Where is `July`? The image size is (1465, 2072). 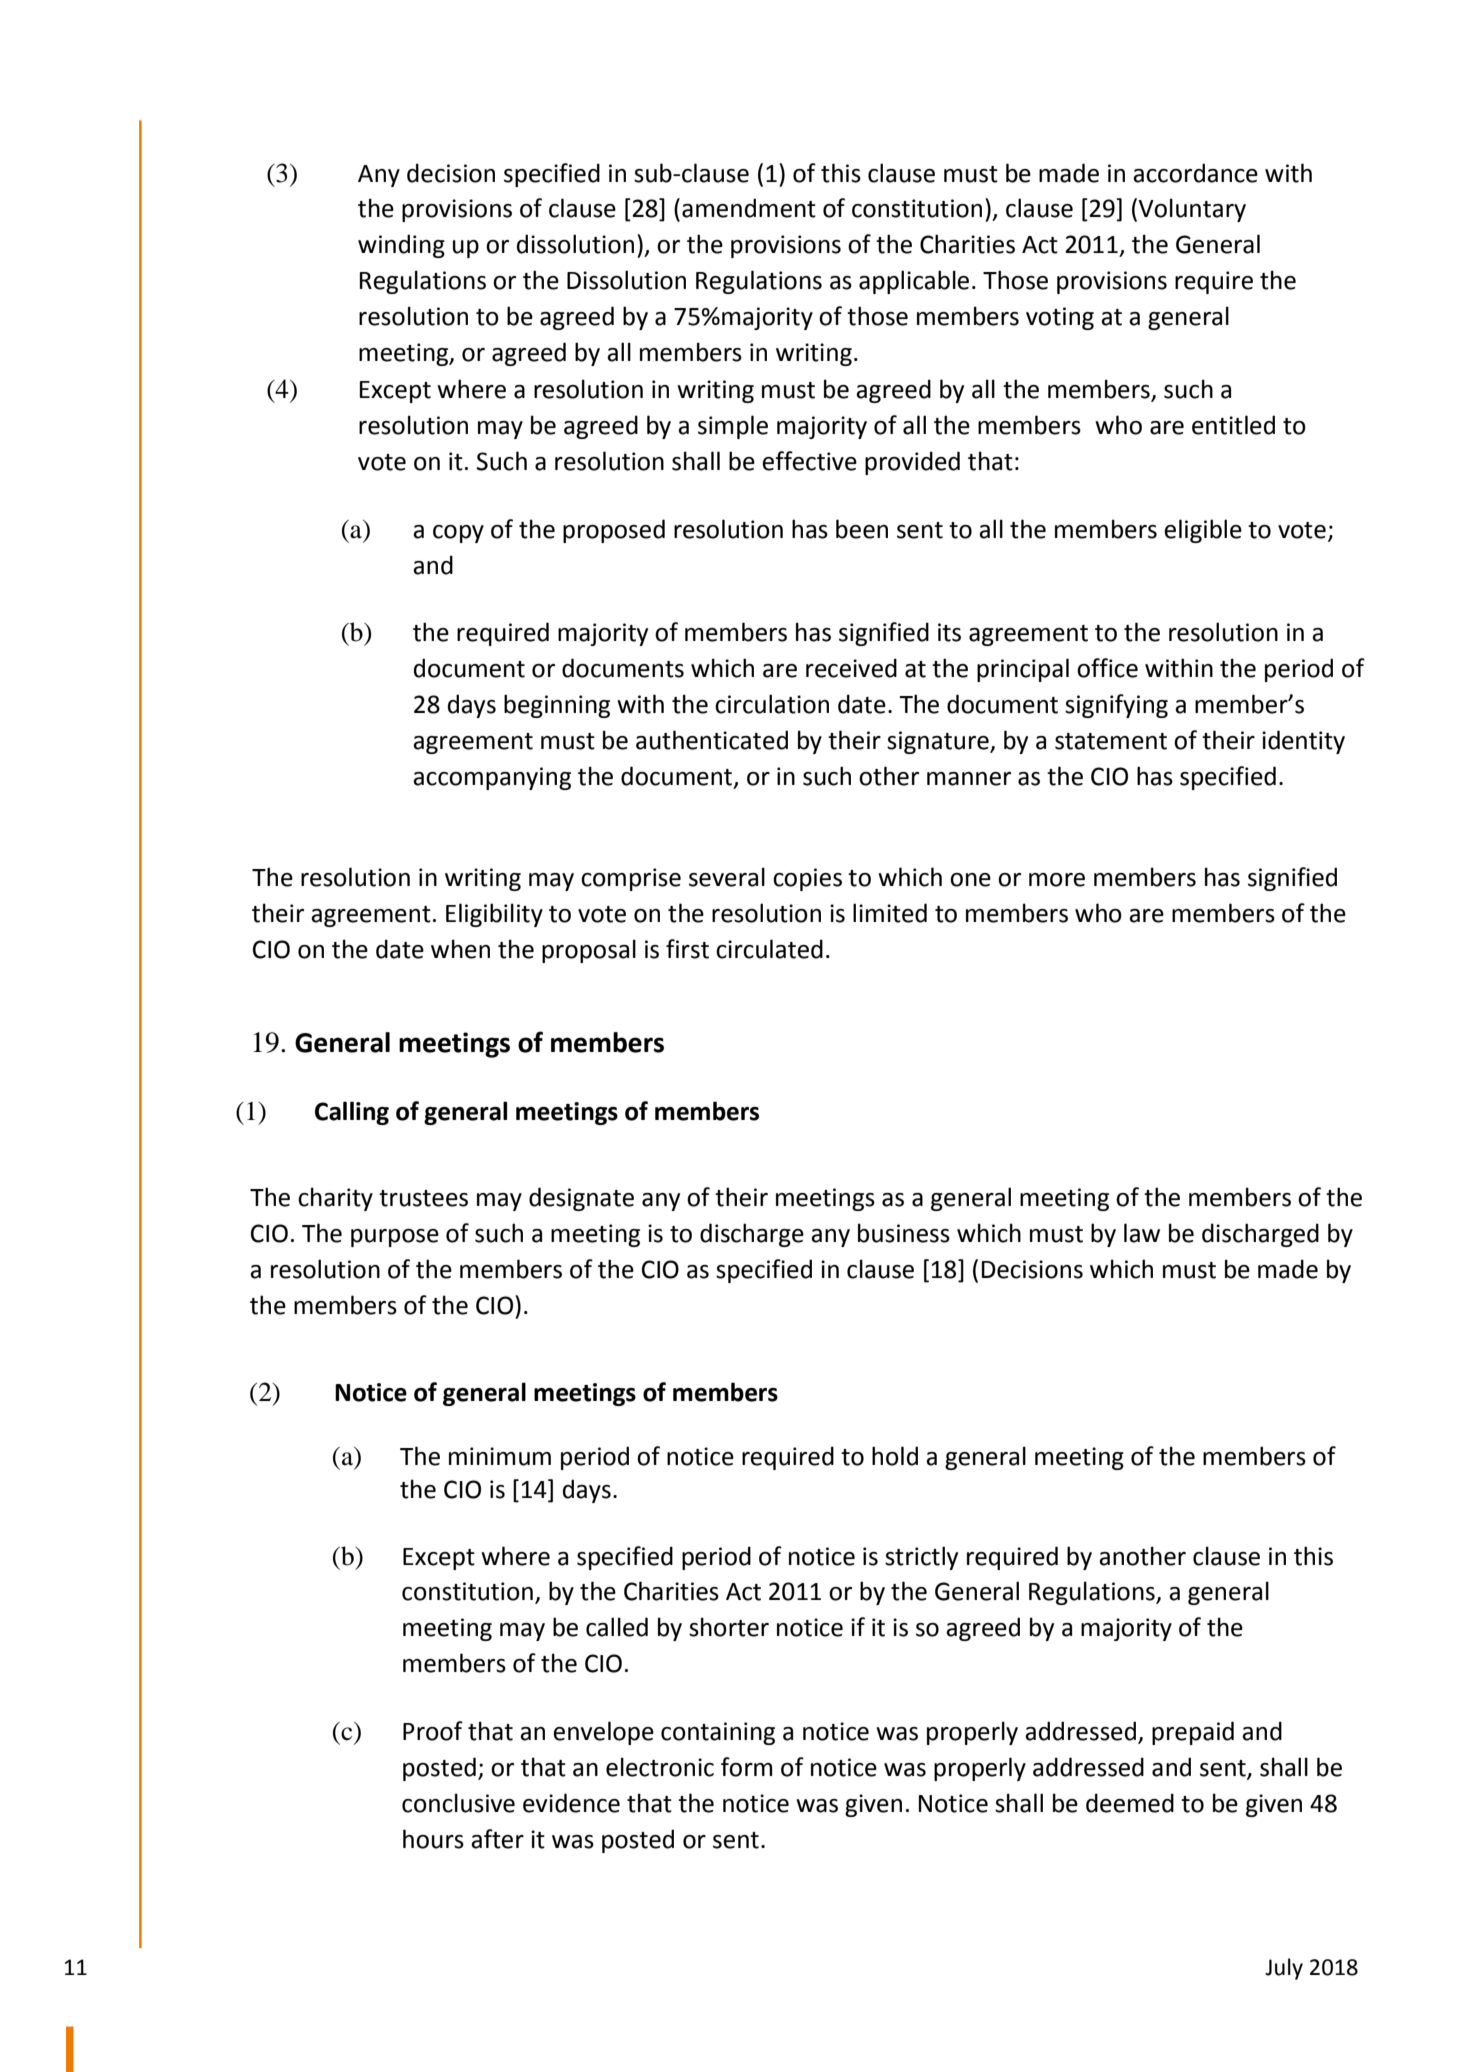
July is located at coordinates (1284, 1969).
